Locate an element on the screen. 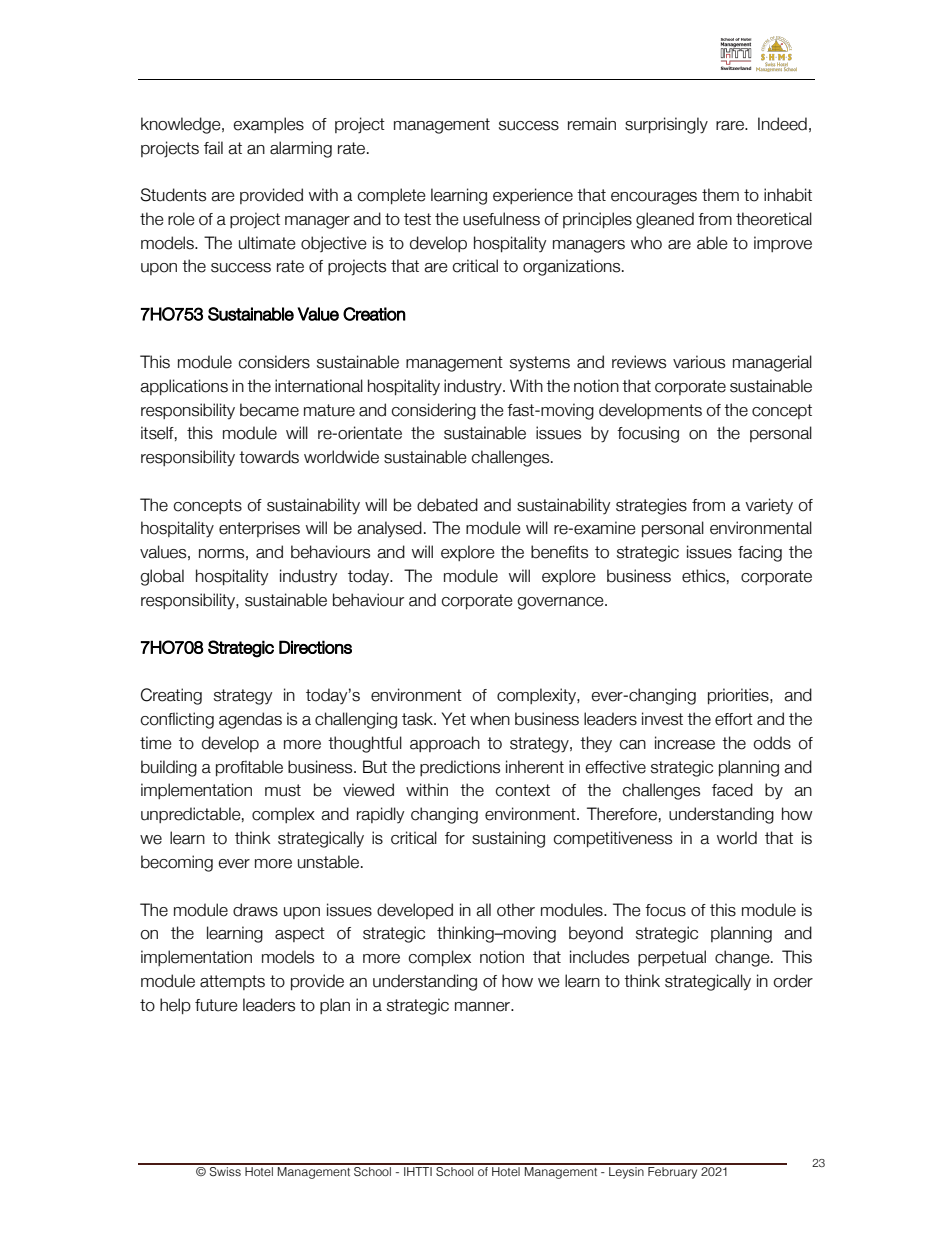 This screenshot has width=952, height=1233. faced is located at coordinates (732, 790).
